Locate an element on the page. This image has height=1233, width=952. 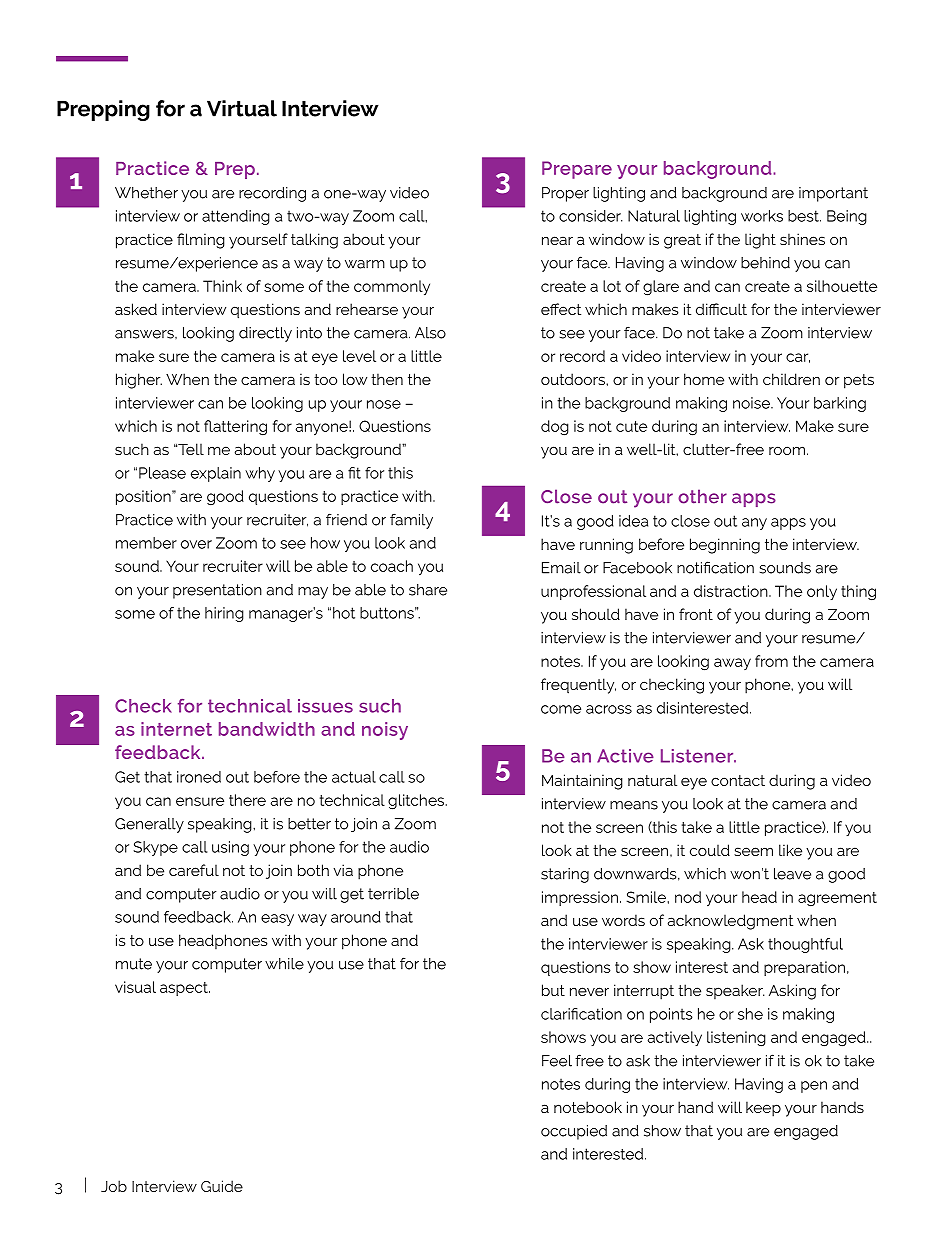
Proper is located at coordinates (565, 194).
